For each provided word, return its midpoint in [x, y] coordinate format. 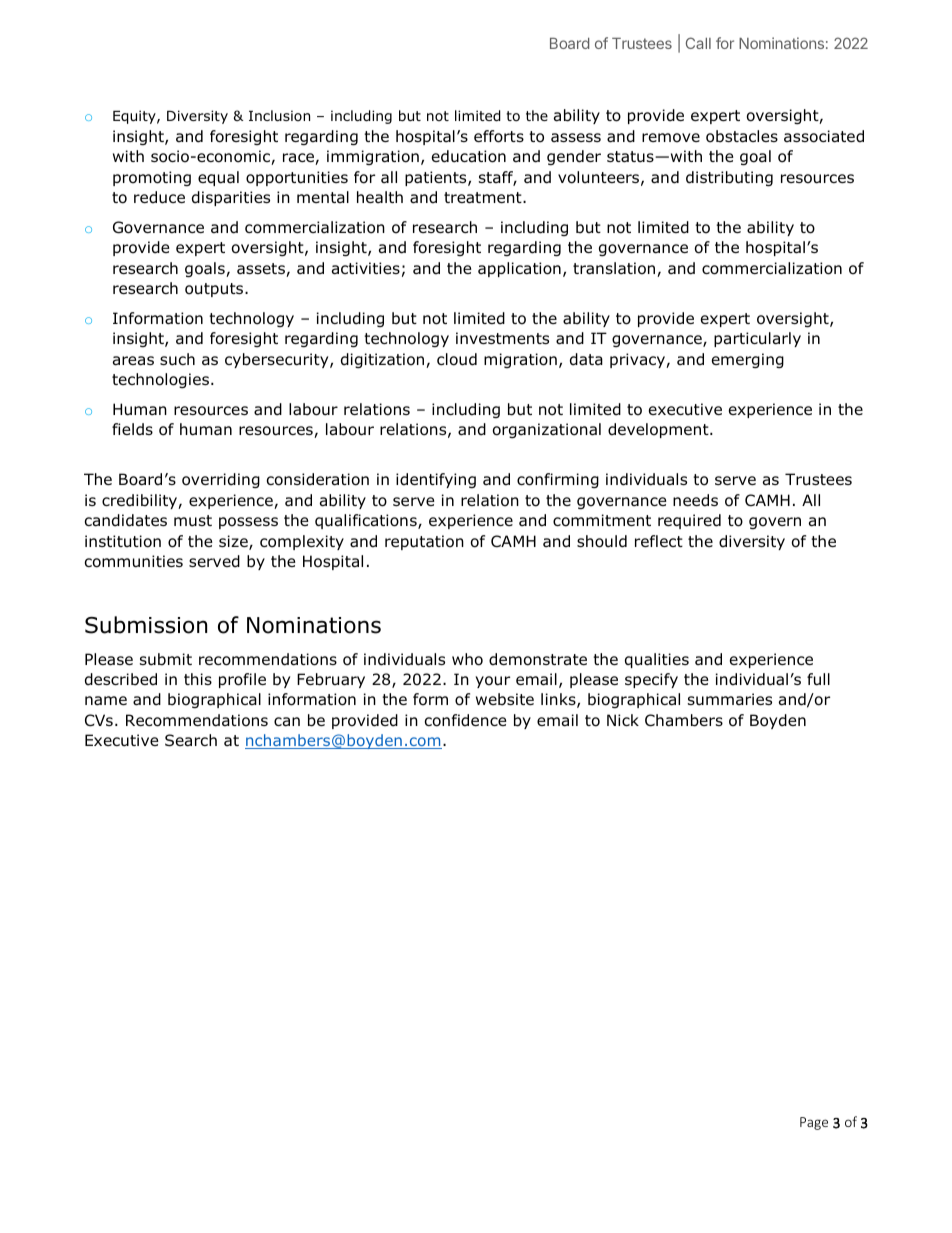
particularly [757, 339]
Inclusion [279, 115]
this [198, 679]
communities [134, 561]
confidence [466, 720]
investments [502, 338]
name [106, 701]
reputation [424, 542]
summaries [730, 699]
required [689, 521]
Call [698, 43]
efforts [499, 136]
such [177, 359]
